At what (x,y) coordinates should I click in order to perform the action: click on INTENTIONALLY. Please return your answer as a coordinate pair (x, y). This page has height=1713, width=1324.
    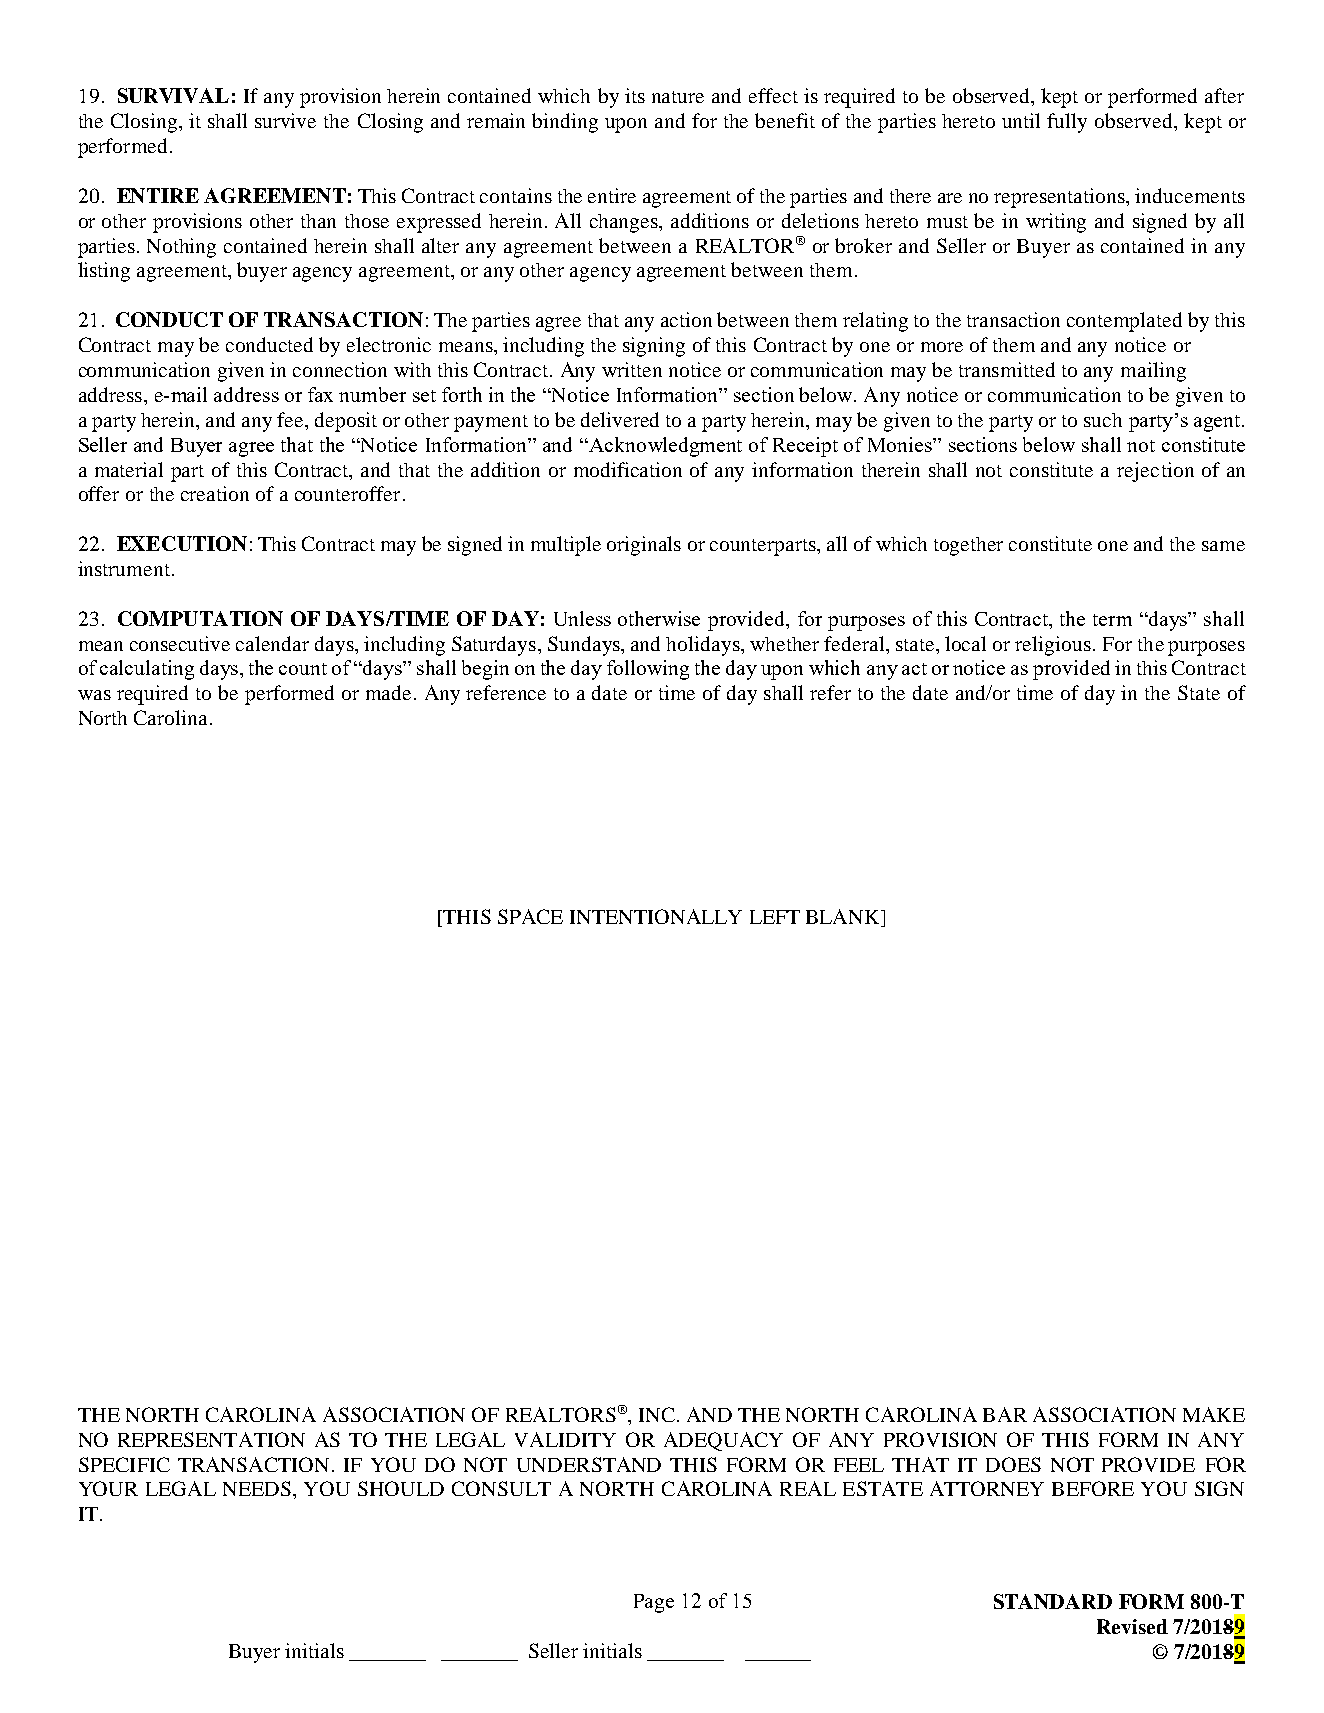
    Looking at the image, I should click on (656, 916).
